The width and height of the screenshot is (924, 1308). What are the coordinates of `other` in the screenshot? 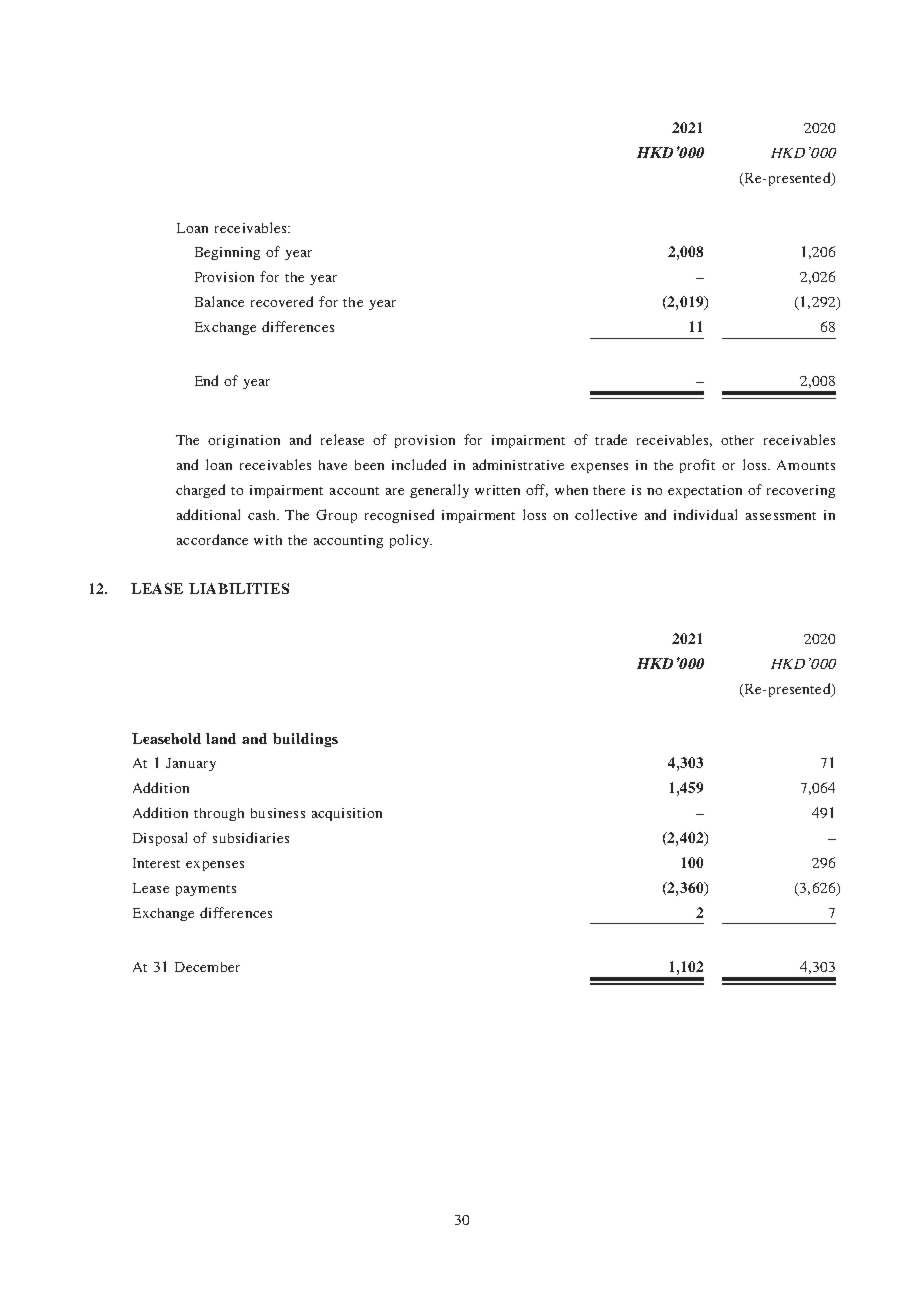 It's located at (737, 440).
